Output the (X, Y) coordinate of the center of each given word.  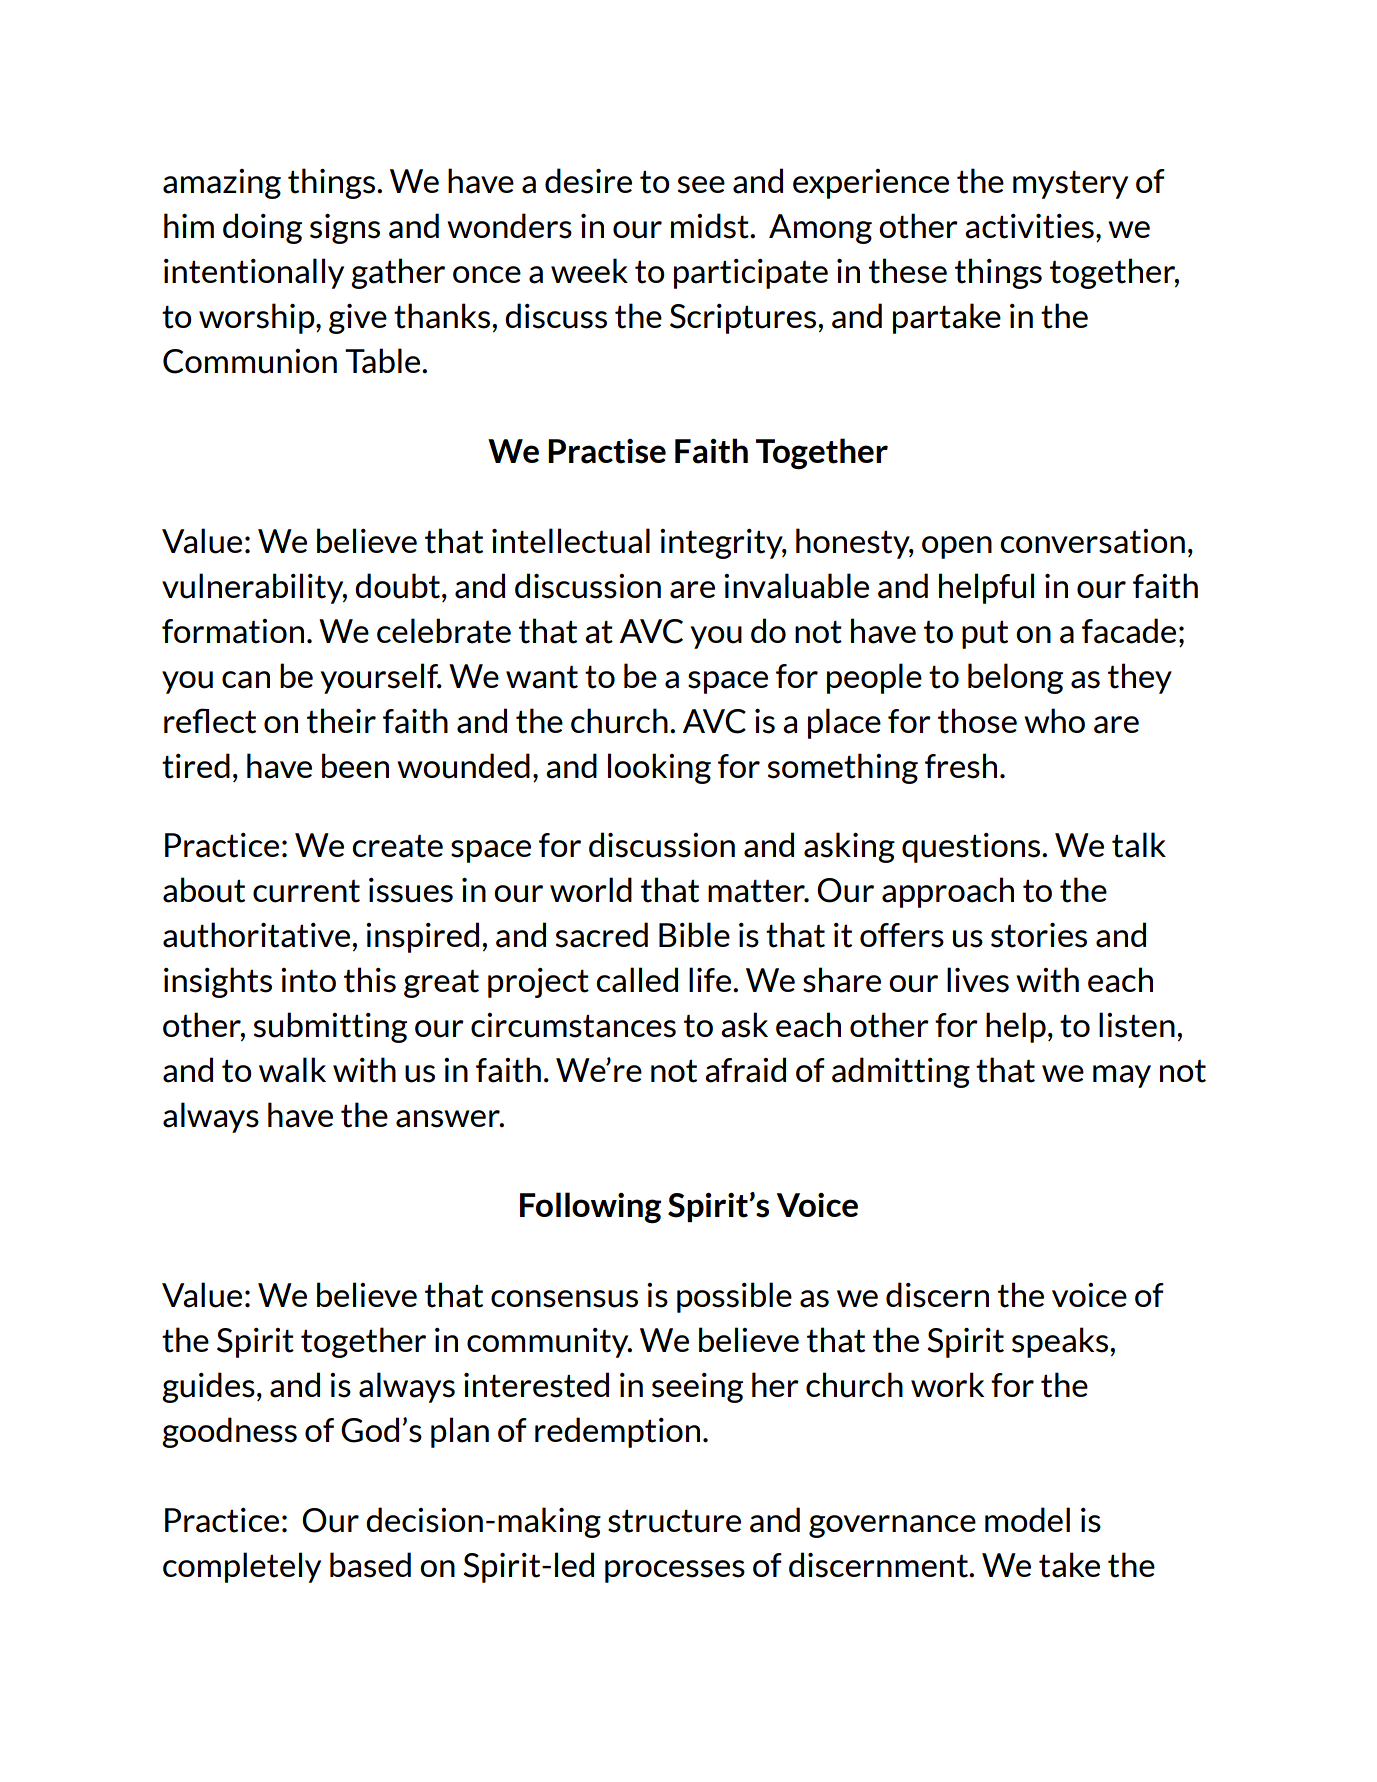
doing (262, 228)
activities (1029, 226)
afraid (745, 1070)
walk (292, 1070)
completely (242, 1567)
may (1122, 1076)
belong (1015, 678)
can (246, 680)
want (542, 677)
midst (711, 226)
